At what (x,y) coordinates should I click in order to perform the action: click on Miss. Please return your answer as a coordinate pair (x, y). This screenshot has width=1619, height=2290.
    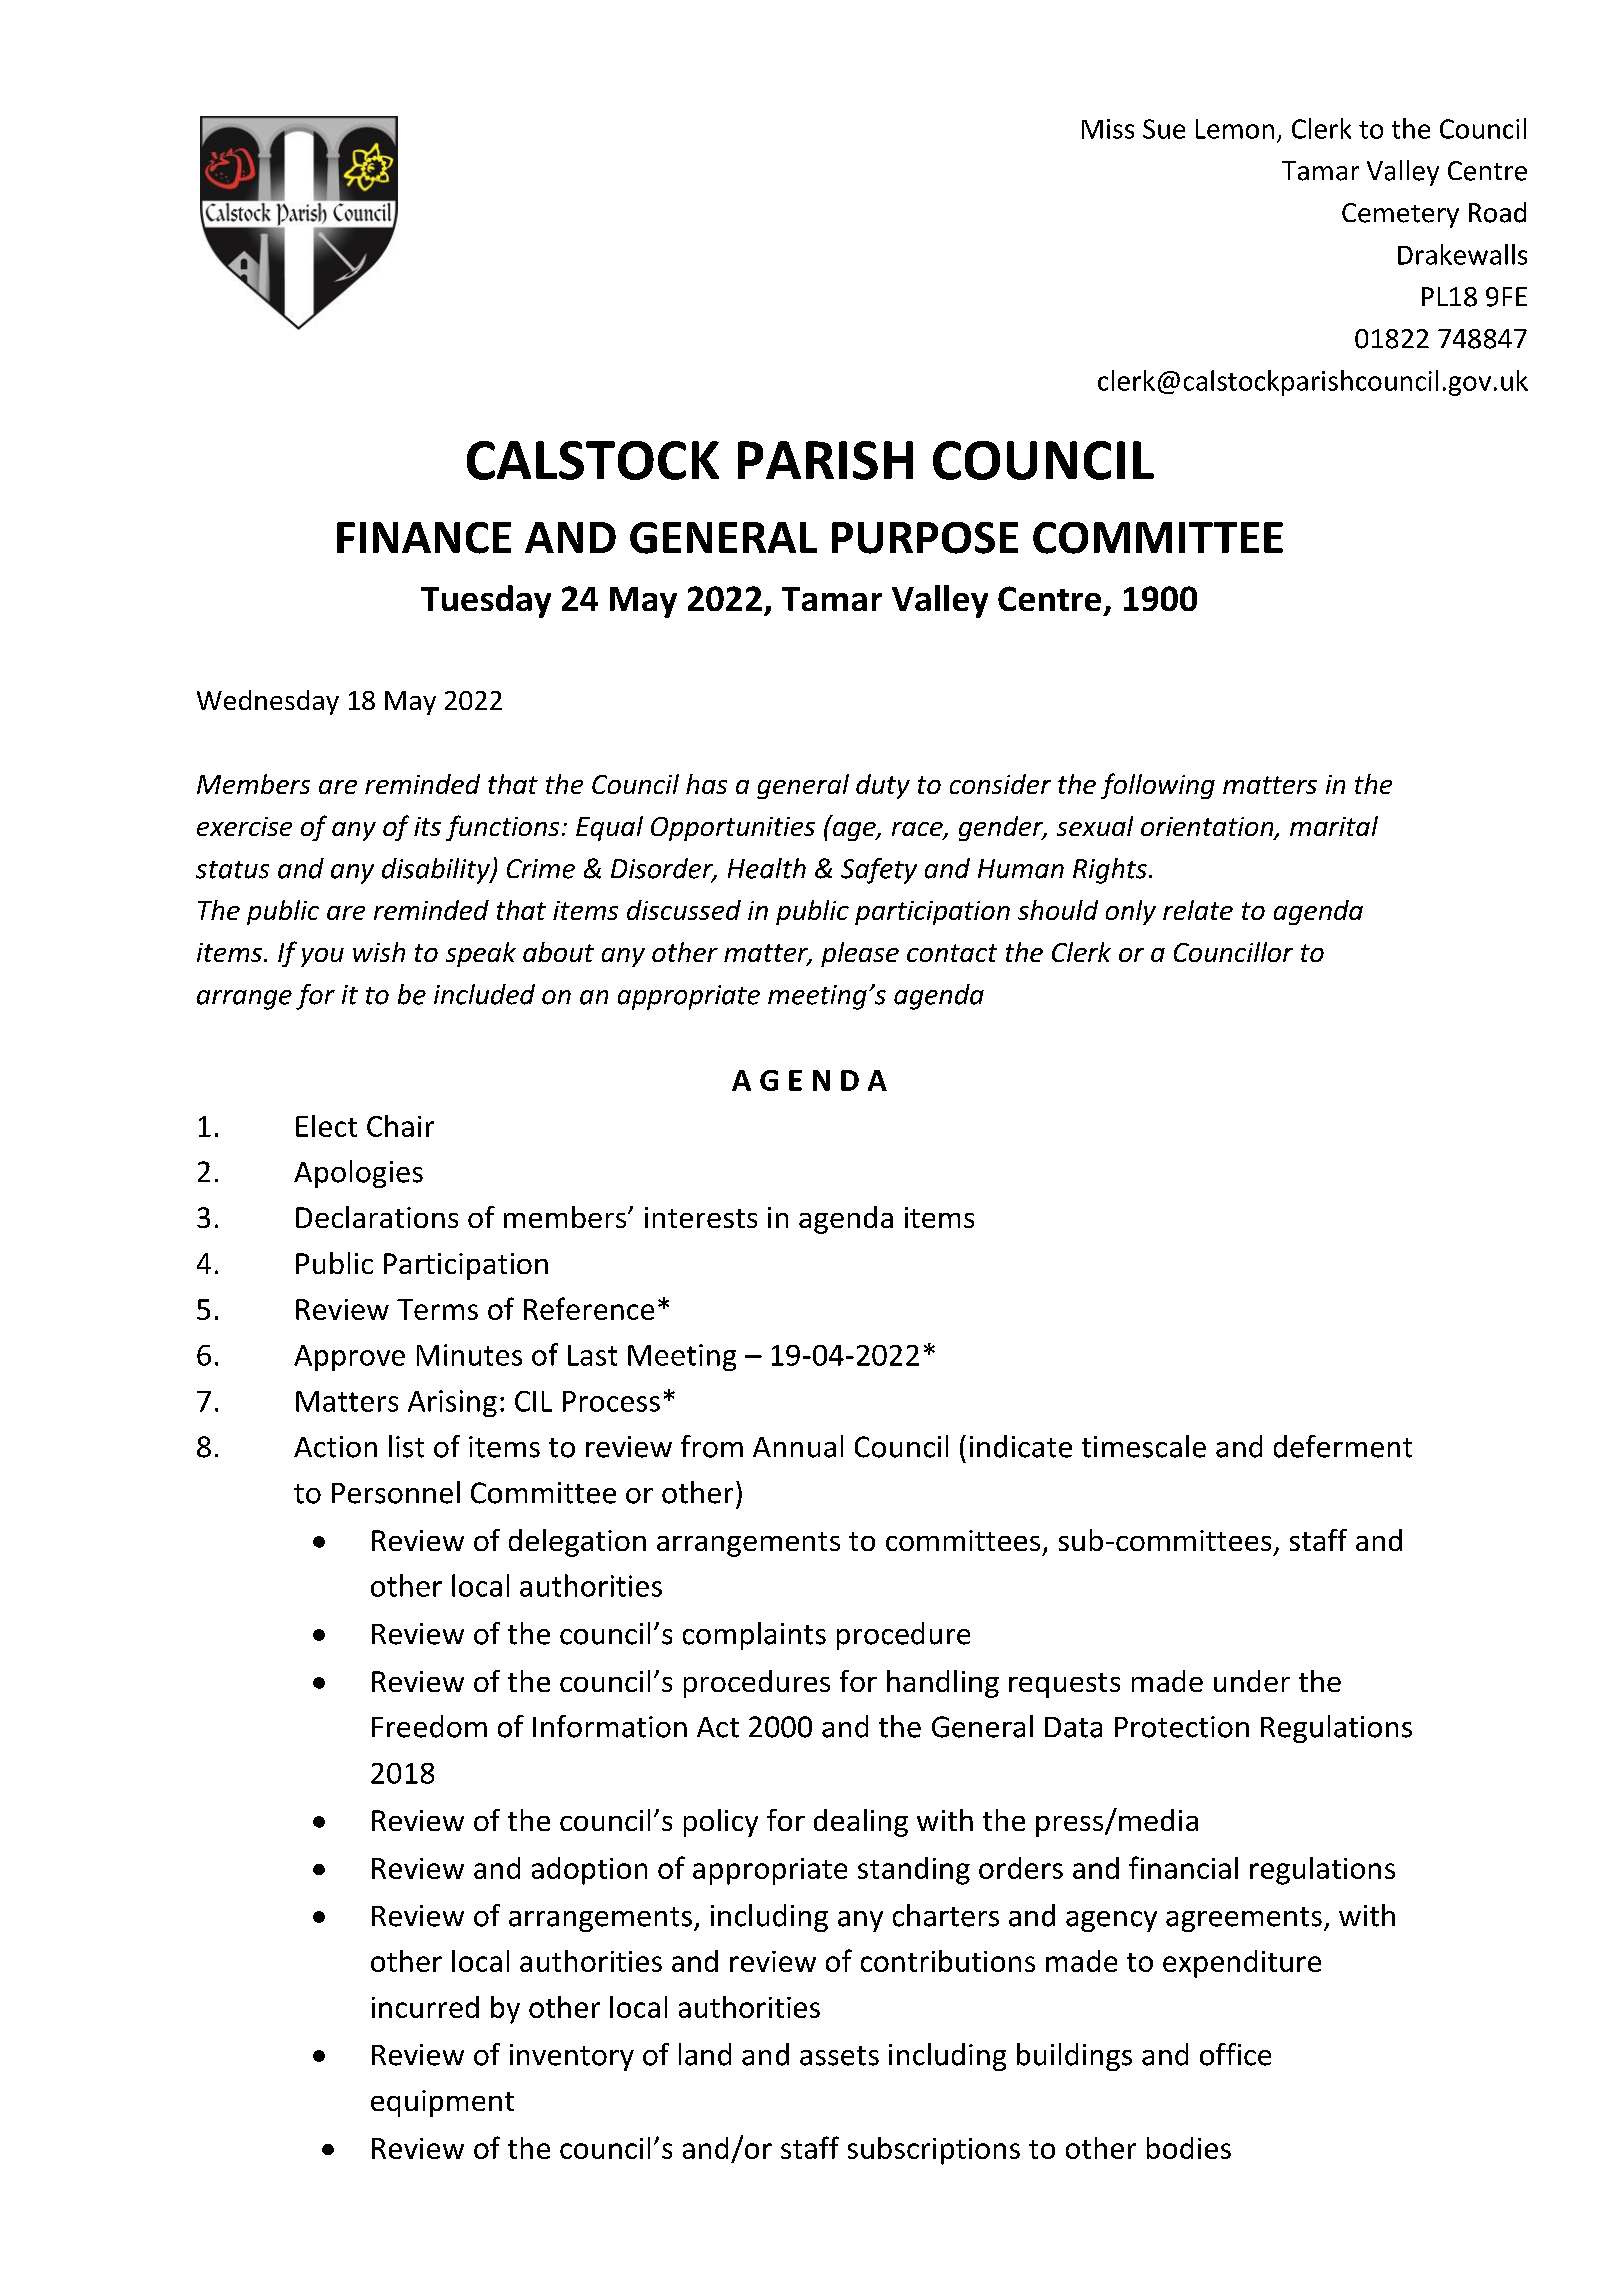
    Looking at the image, I should click on (1108, 129).
